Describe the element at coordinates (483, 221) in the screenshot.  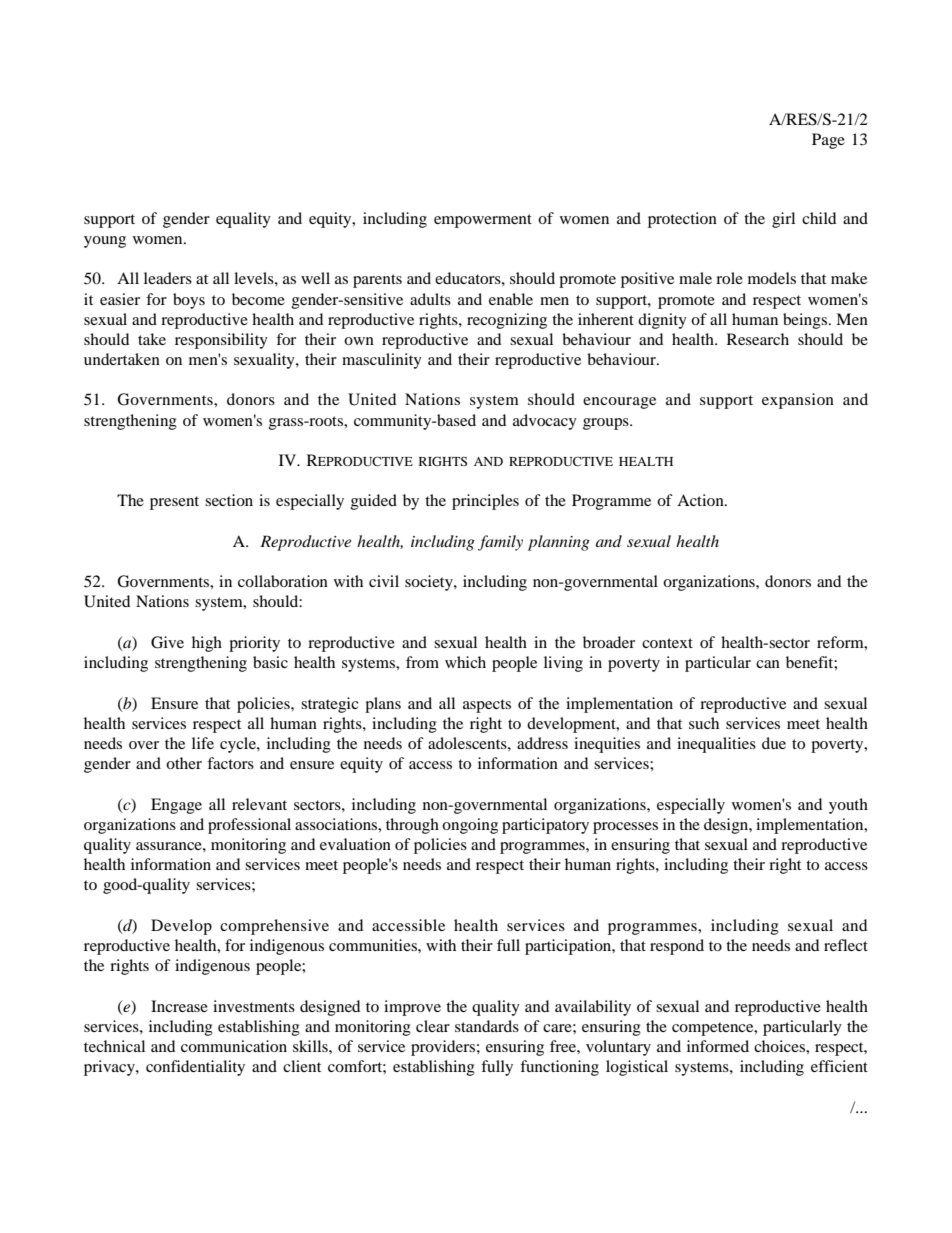
I see `empowerment` at that location.
